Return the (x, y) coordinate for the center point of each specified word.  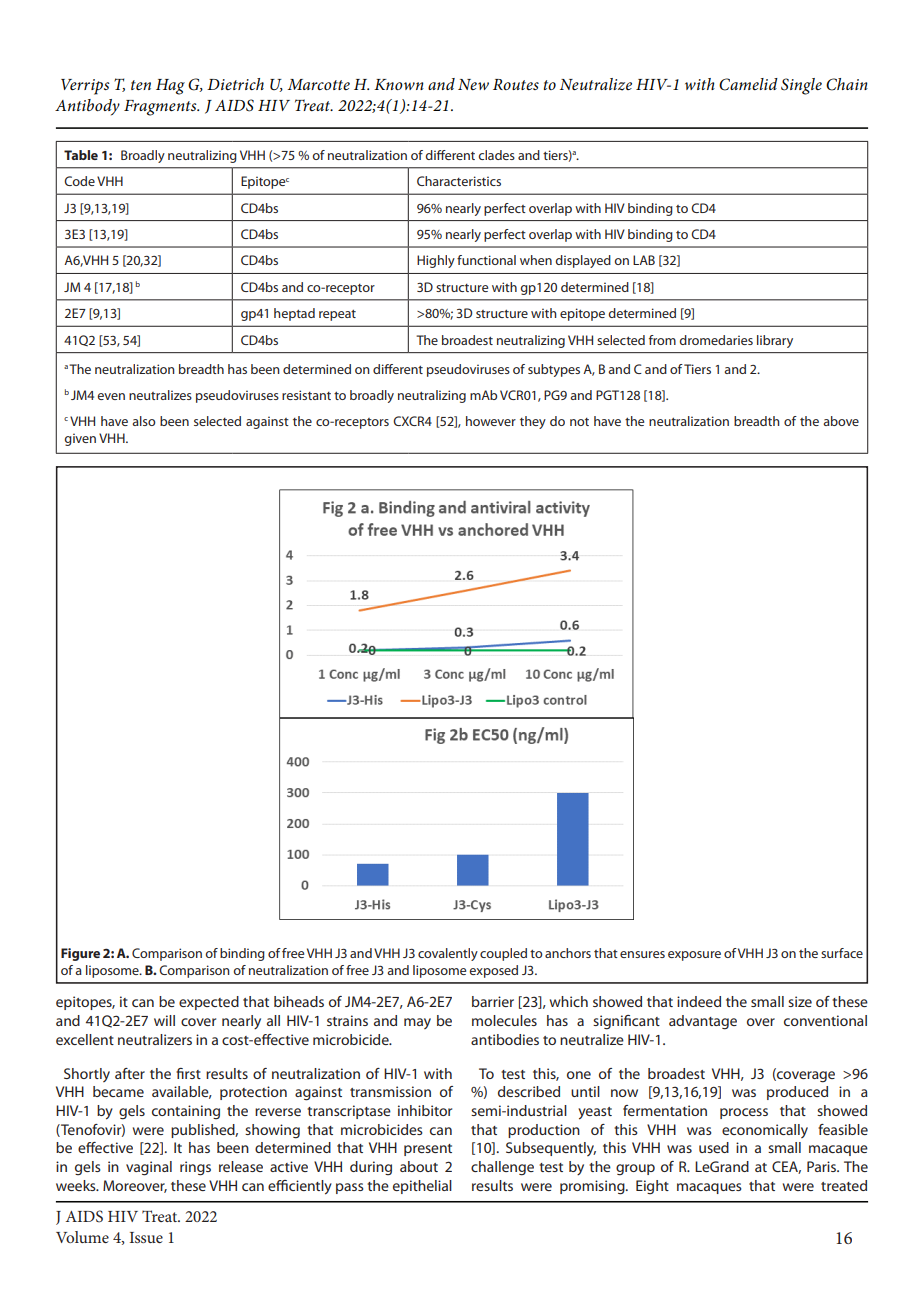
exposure (694, 956)
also (144, 421)
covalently (448, 954)
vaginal (149, 1168)
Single (801, 86)
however (491, 421)
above (841, 421)
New (473, 84)
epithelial (422, 1187)
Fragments (161, 108)
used (714, 1147)
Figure (80, 954)
